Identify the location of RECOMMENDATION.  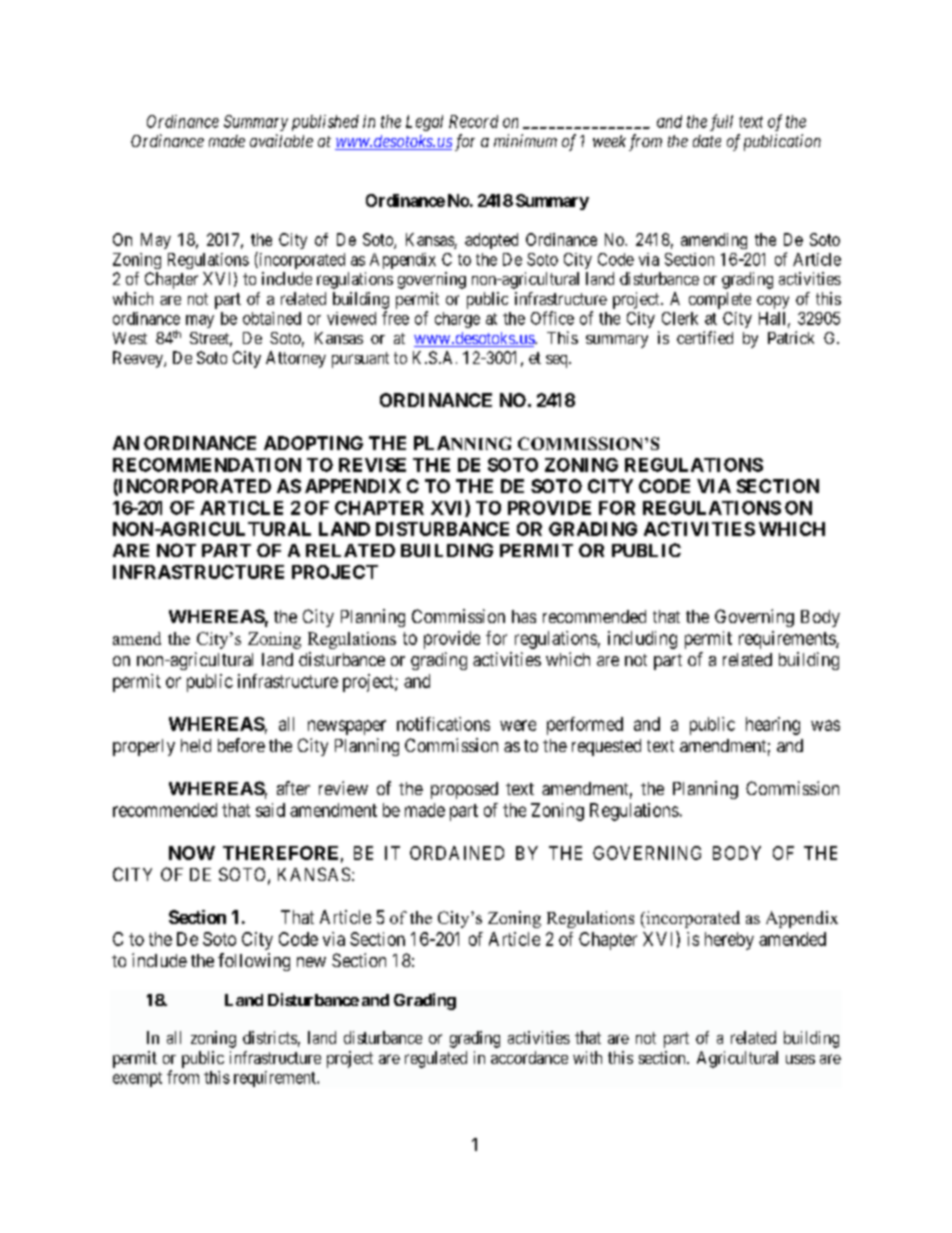
(207, 465).
